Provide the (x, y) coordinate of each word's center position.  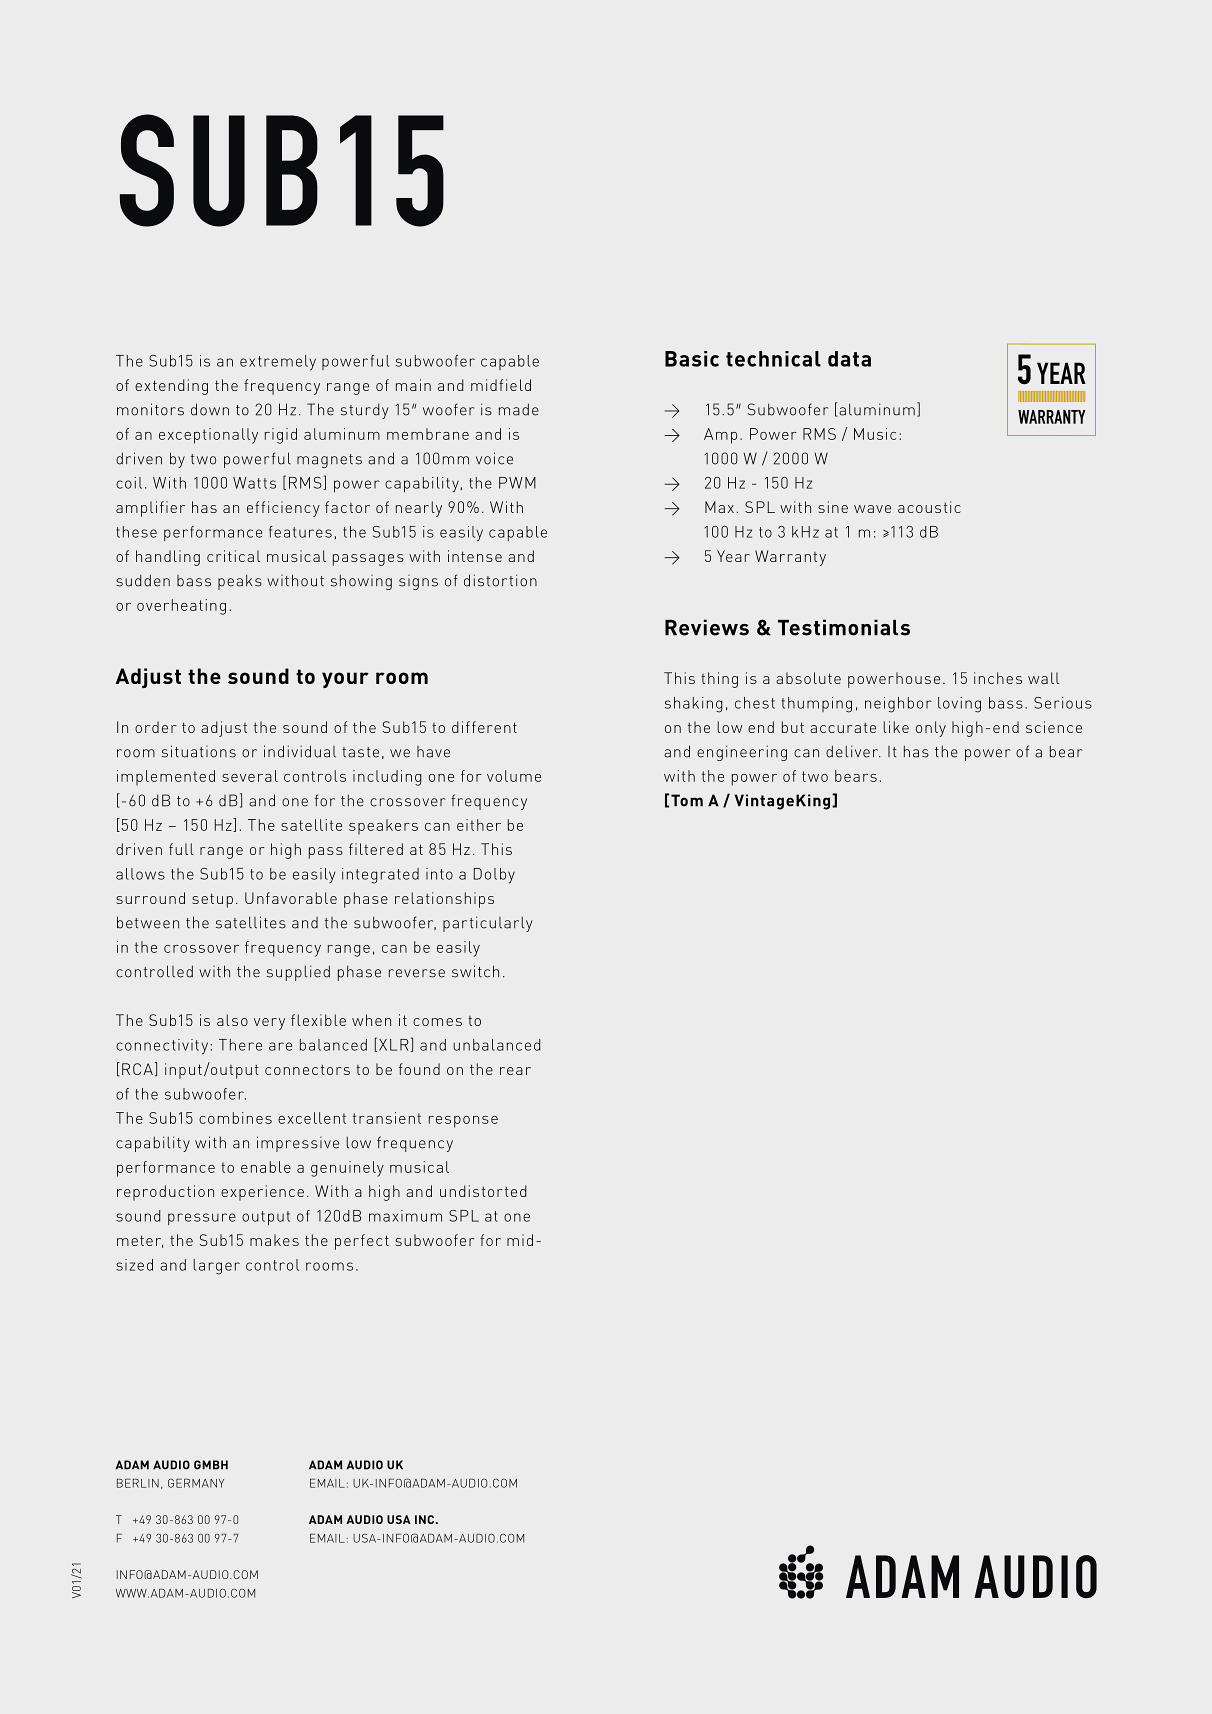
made (519, 409)
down (210, 409)
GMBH (211, 1465)
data (849, 359)
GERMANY (196, 1483)
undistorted (483, 1191)
